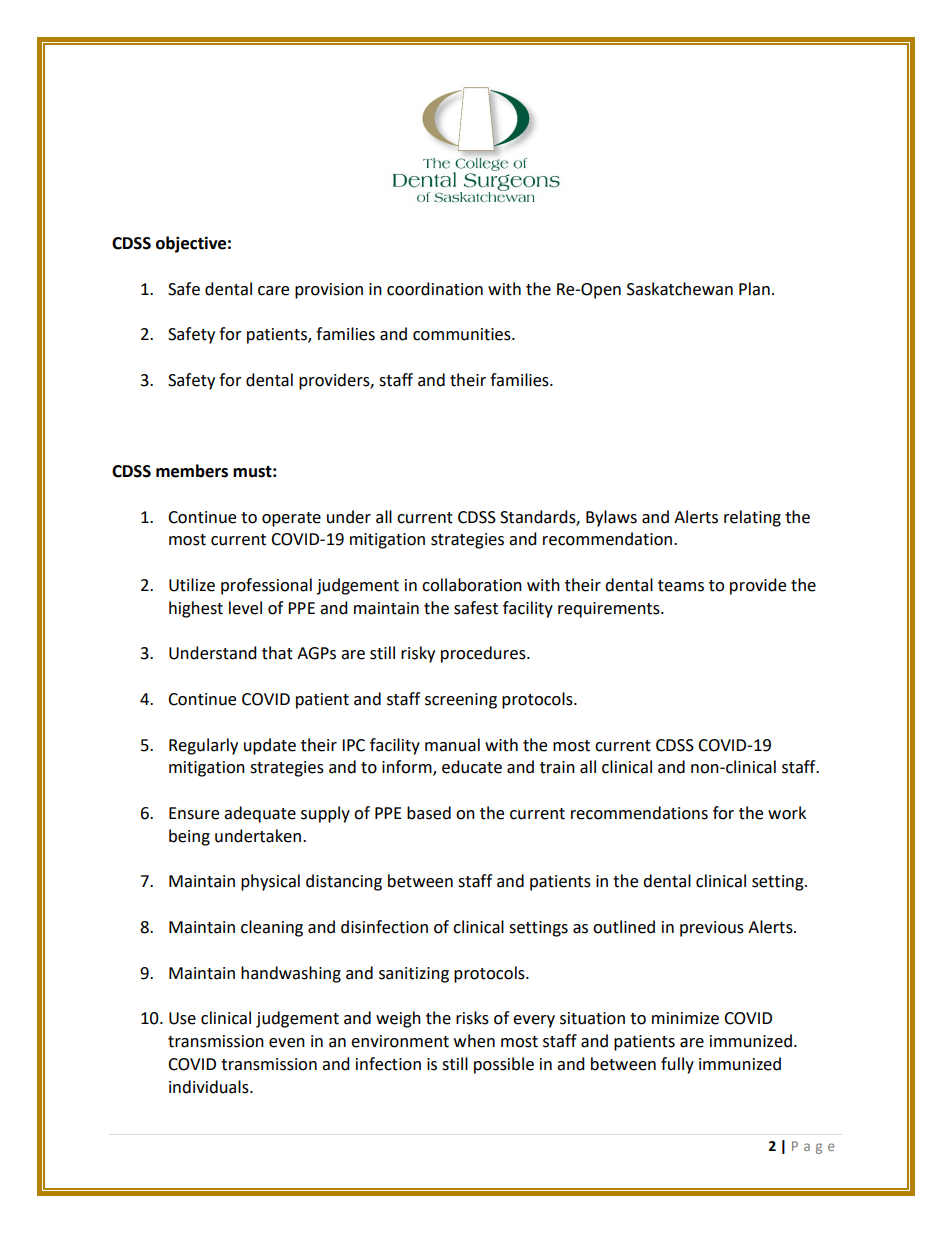 This document has width=952, height=1233. I want to click on physical, so click(270, 882).
